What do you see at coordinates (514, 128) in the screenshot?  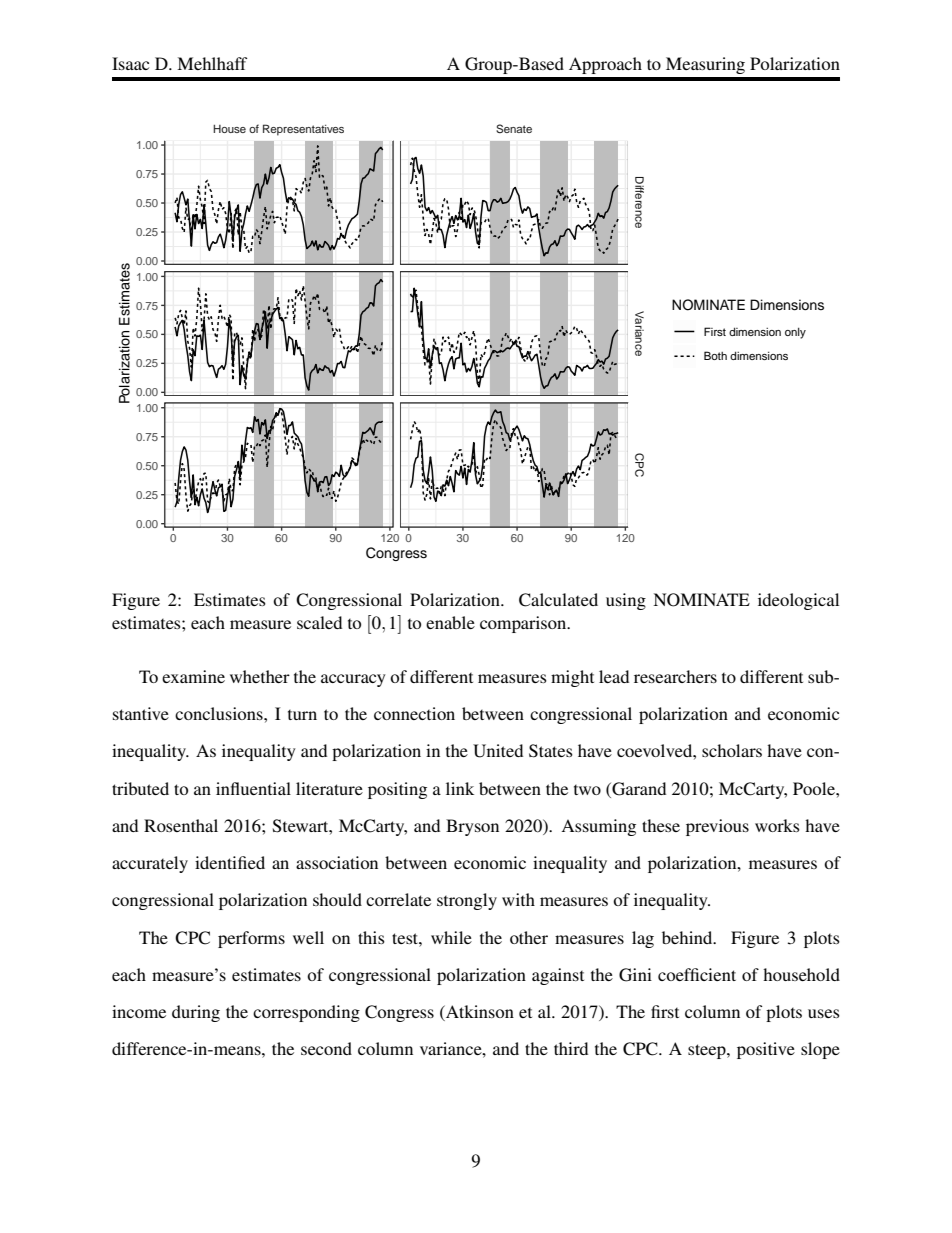 I see `Senate` at bounding box center [514, 128].
